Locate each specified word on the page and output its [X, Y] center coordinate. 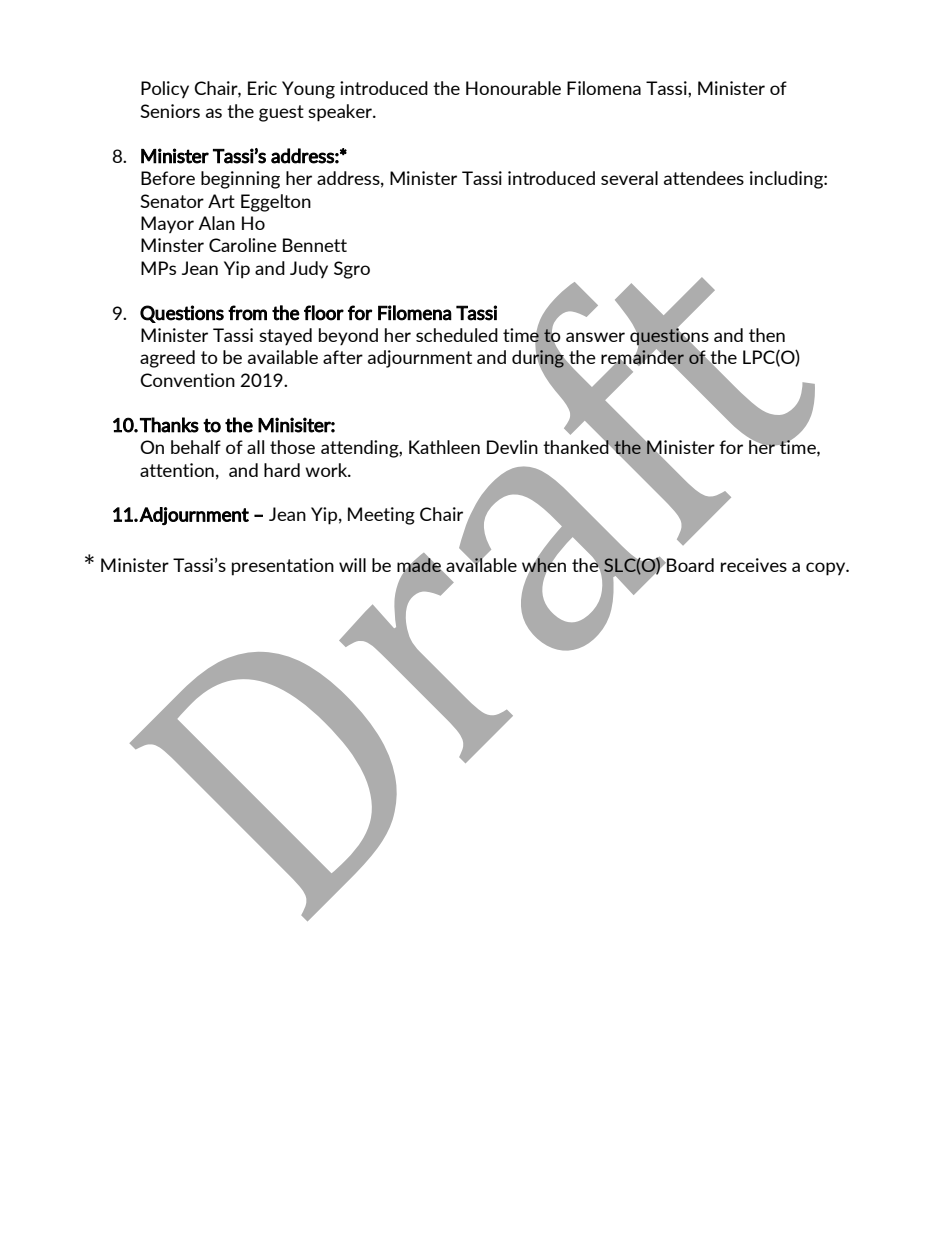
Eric [262, 88]
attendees [704, 178]
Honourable [513, 88]
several [629, 178]
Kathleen [444, 447]
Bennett [315, 245]
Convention [187, 380]
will [352, 565]
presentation [283, 567]
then [767, 335]
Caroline [243, 245]
